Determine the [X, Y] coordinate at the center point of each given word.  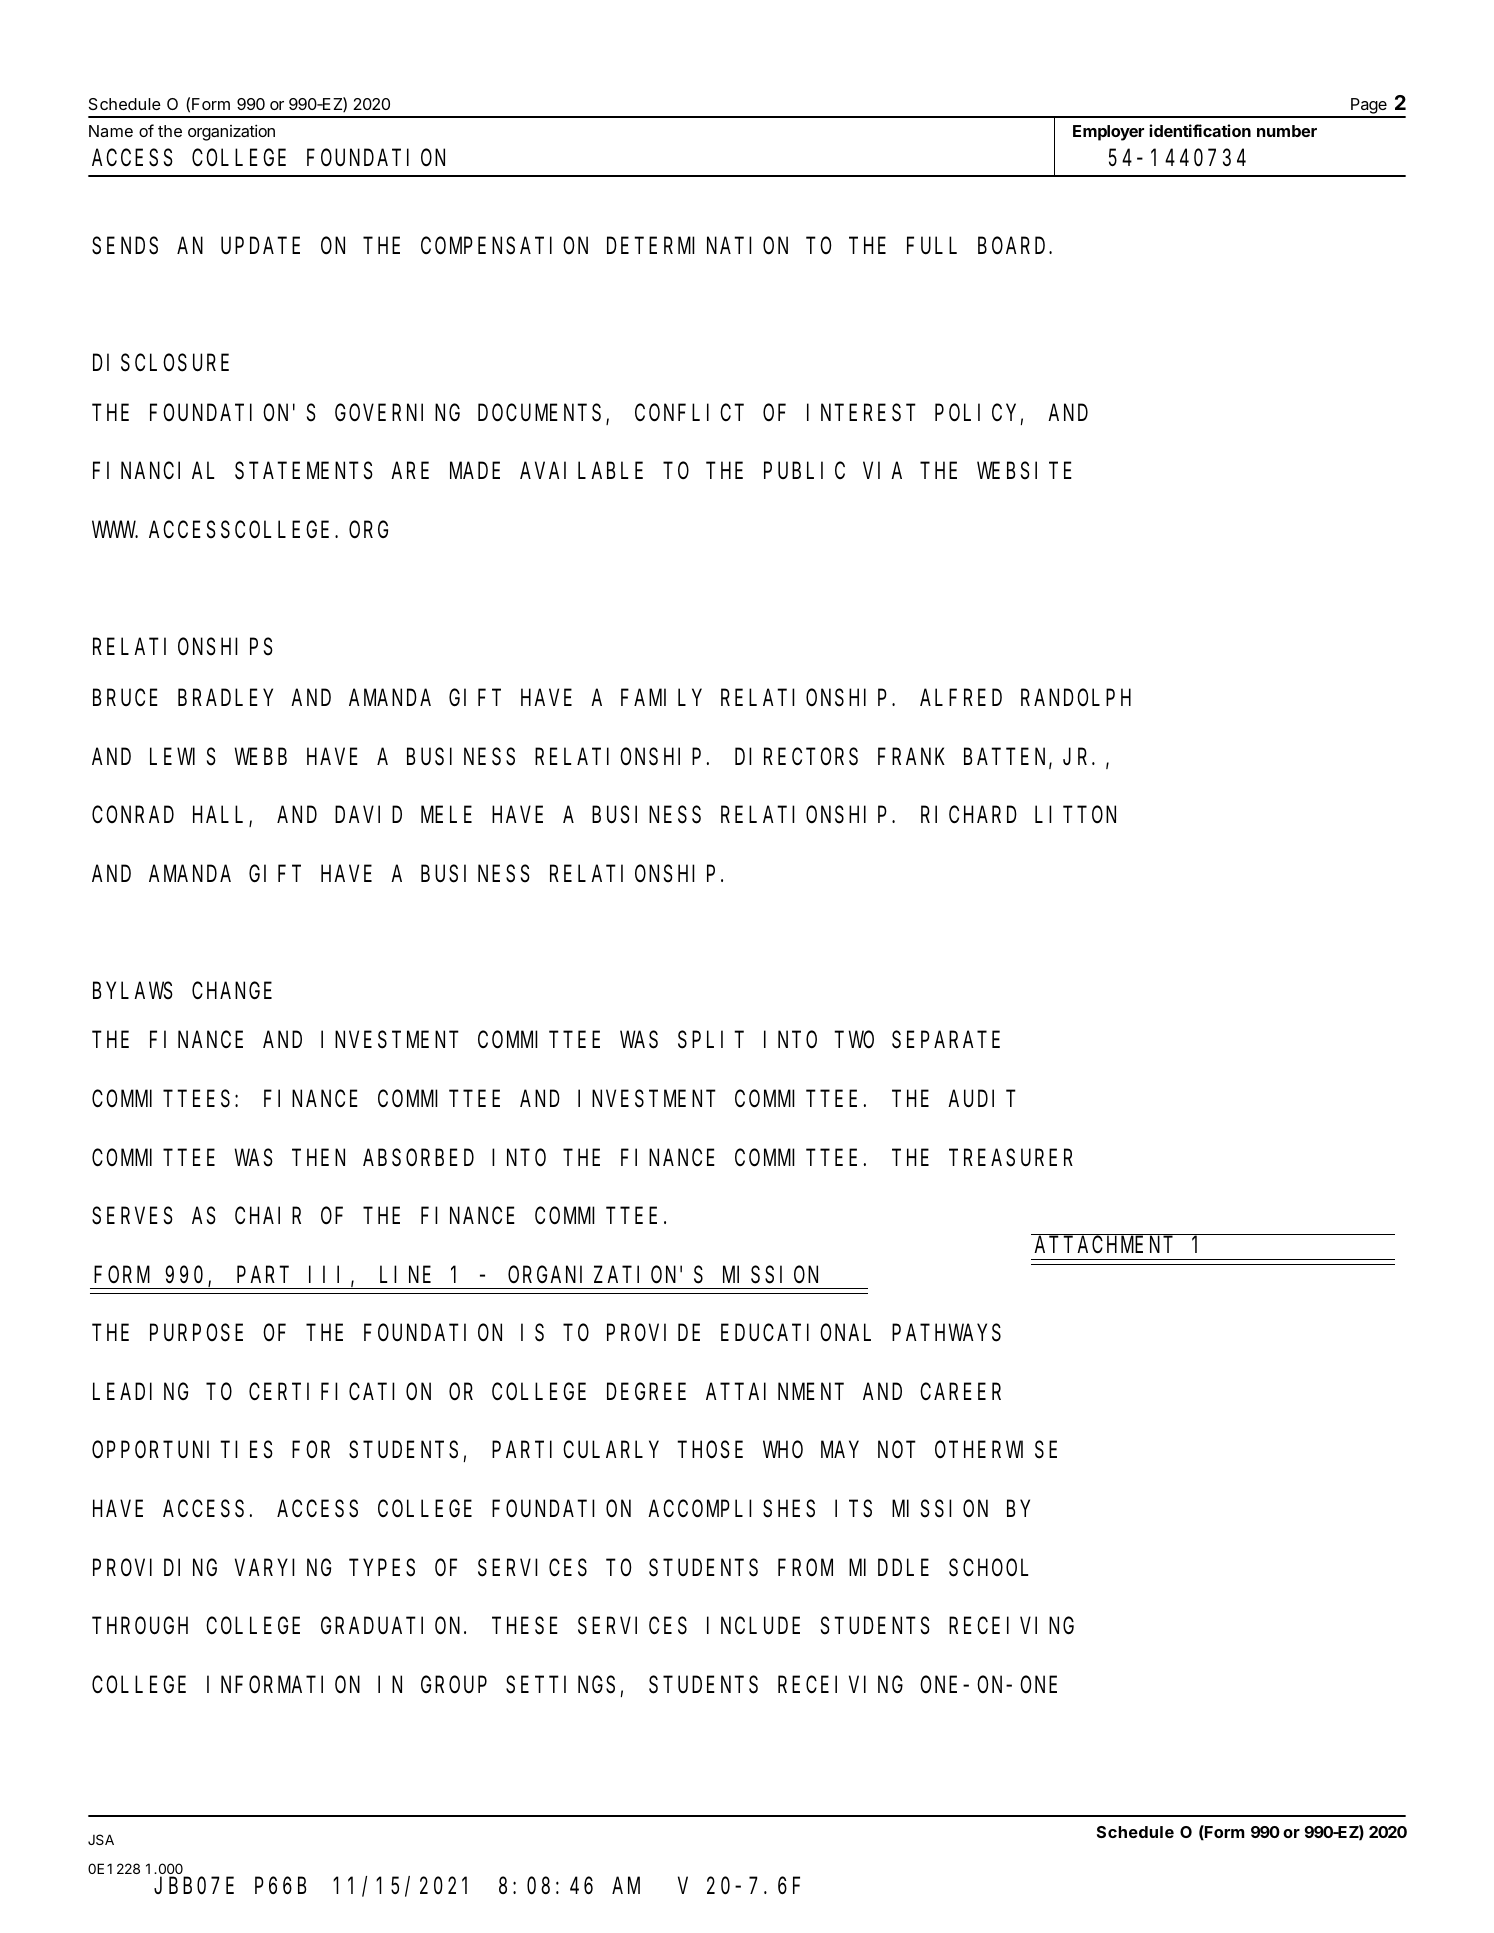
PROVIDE [653, 1333]
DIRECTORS [796, 757]
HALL [221, 817]
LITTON [1075, 815]
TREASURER [1011, 1158]
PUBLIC [804, 471]
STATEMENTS [304, 471]
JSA [101, 1839]
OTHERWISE [996, 1451]
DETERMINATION [697, 246]
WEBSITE [1024, 471]
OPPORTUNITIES [182, 1451]
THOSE [712, 1451]
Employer [1108, 133]
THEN [318, 1158]
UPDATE [260, 246]
